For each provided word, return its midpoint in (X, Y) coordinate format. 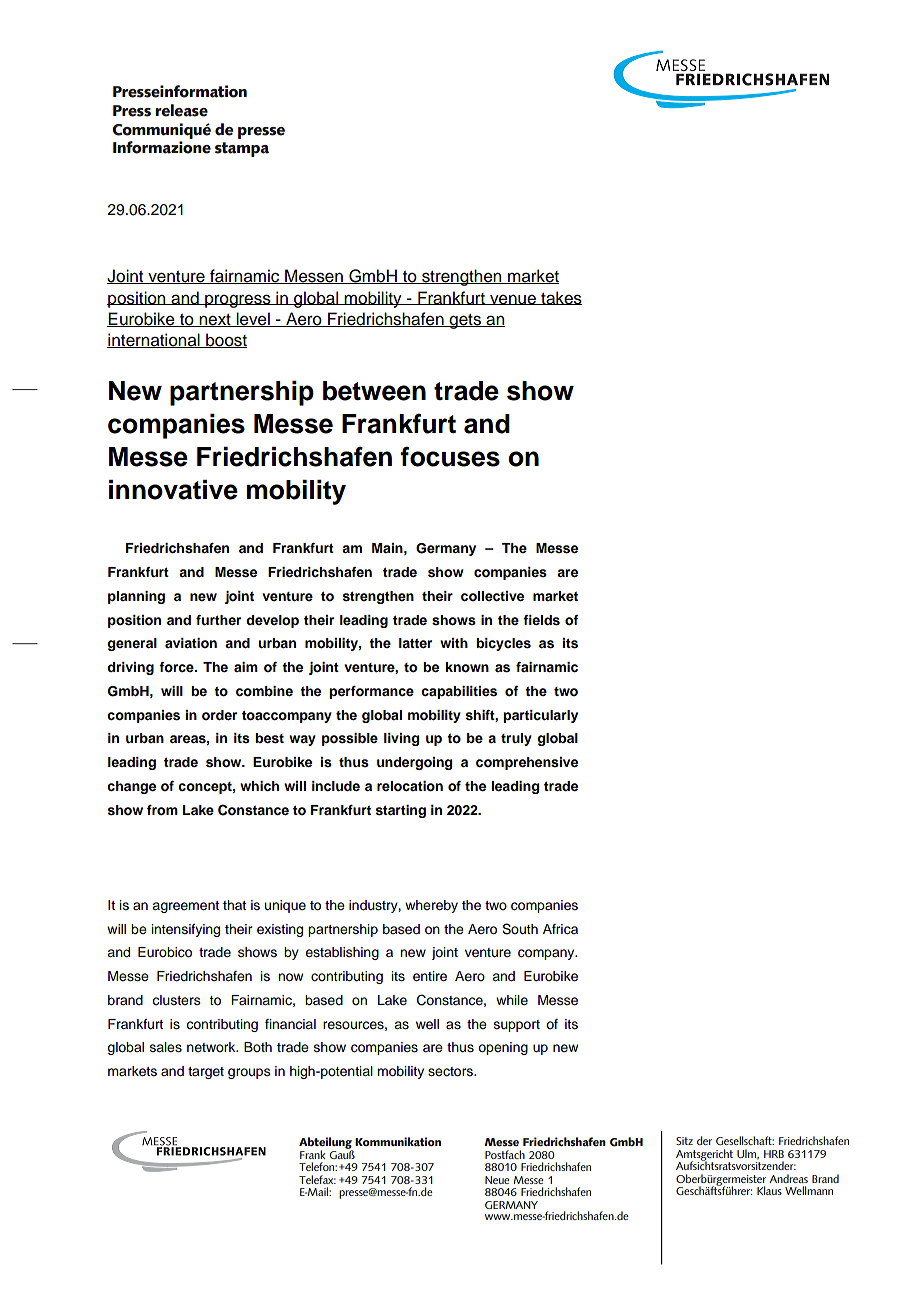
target (206, 1073)
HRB (774, 1154)
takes (560, 298)
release (181, 110)
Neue (497, 1180)
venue (513, 300)
